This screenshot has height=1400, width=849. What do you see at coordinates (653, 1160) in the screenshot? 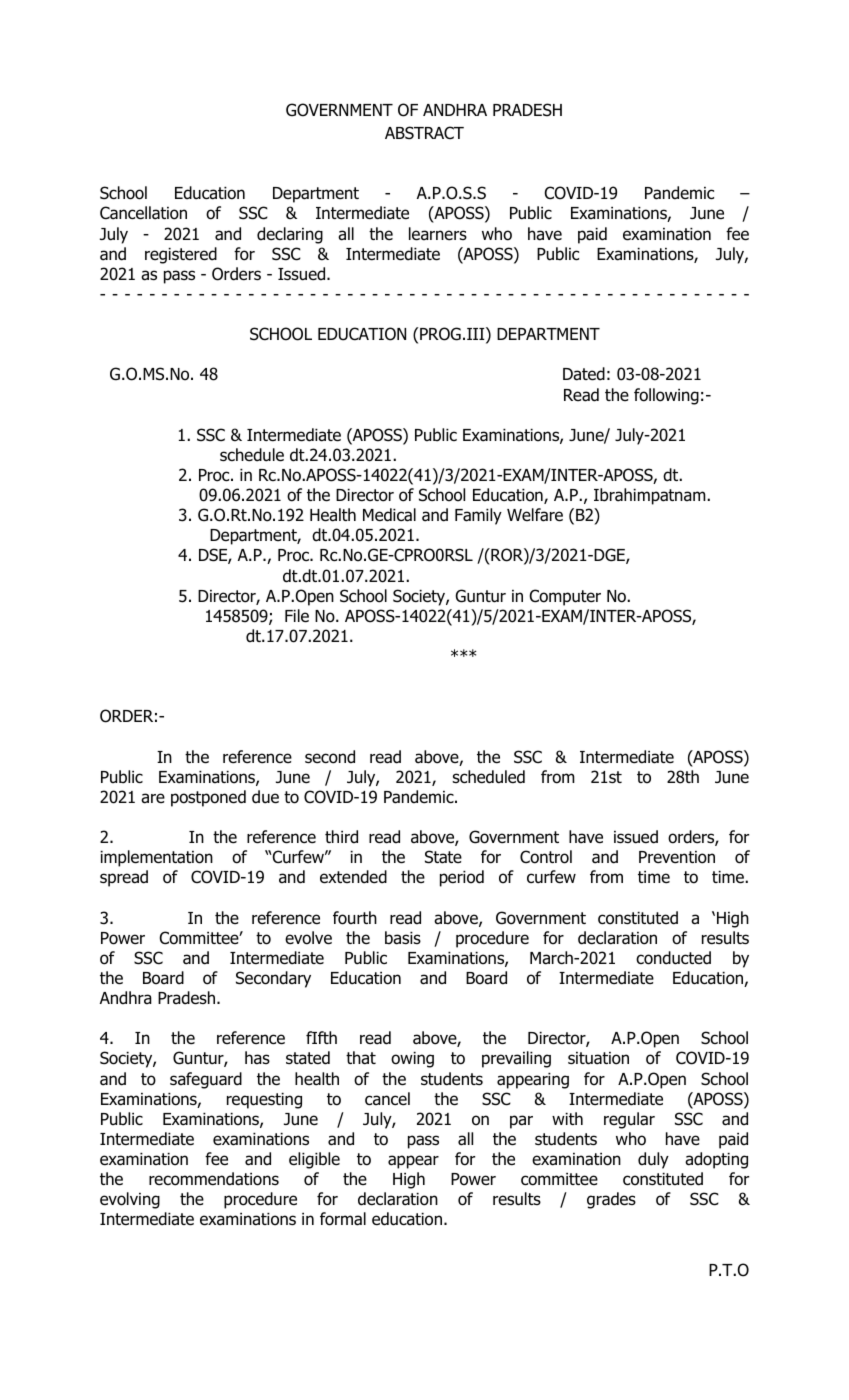
I see `duly` at bounding box center [653, 1160].
